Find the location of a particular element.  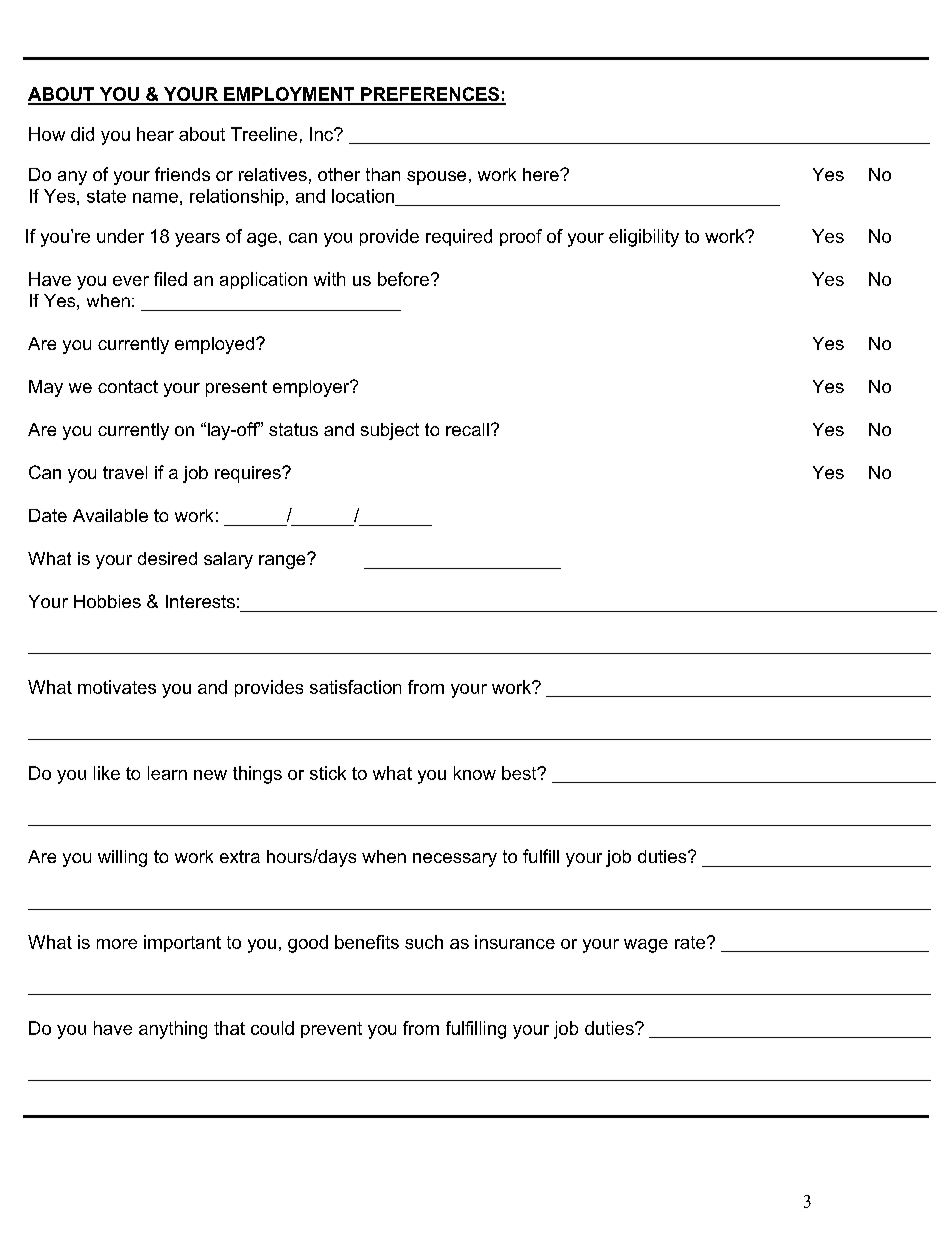

than is located at coordinates (383, 174).
